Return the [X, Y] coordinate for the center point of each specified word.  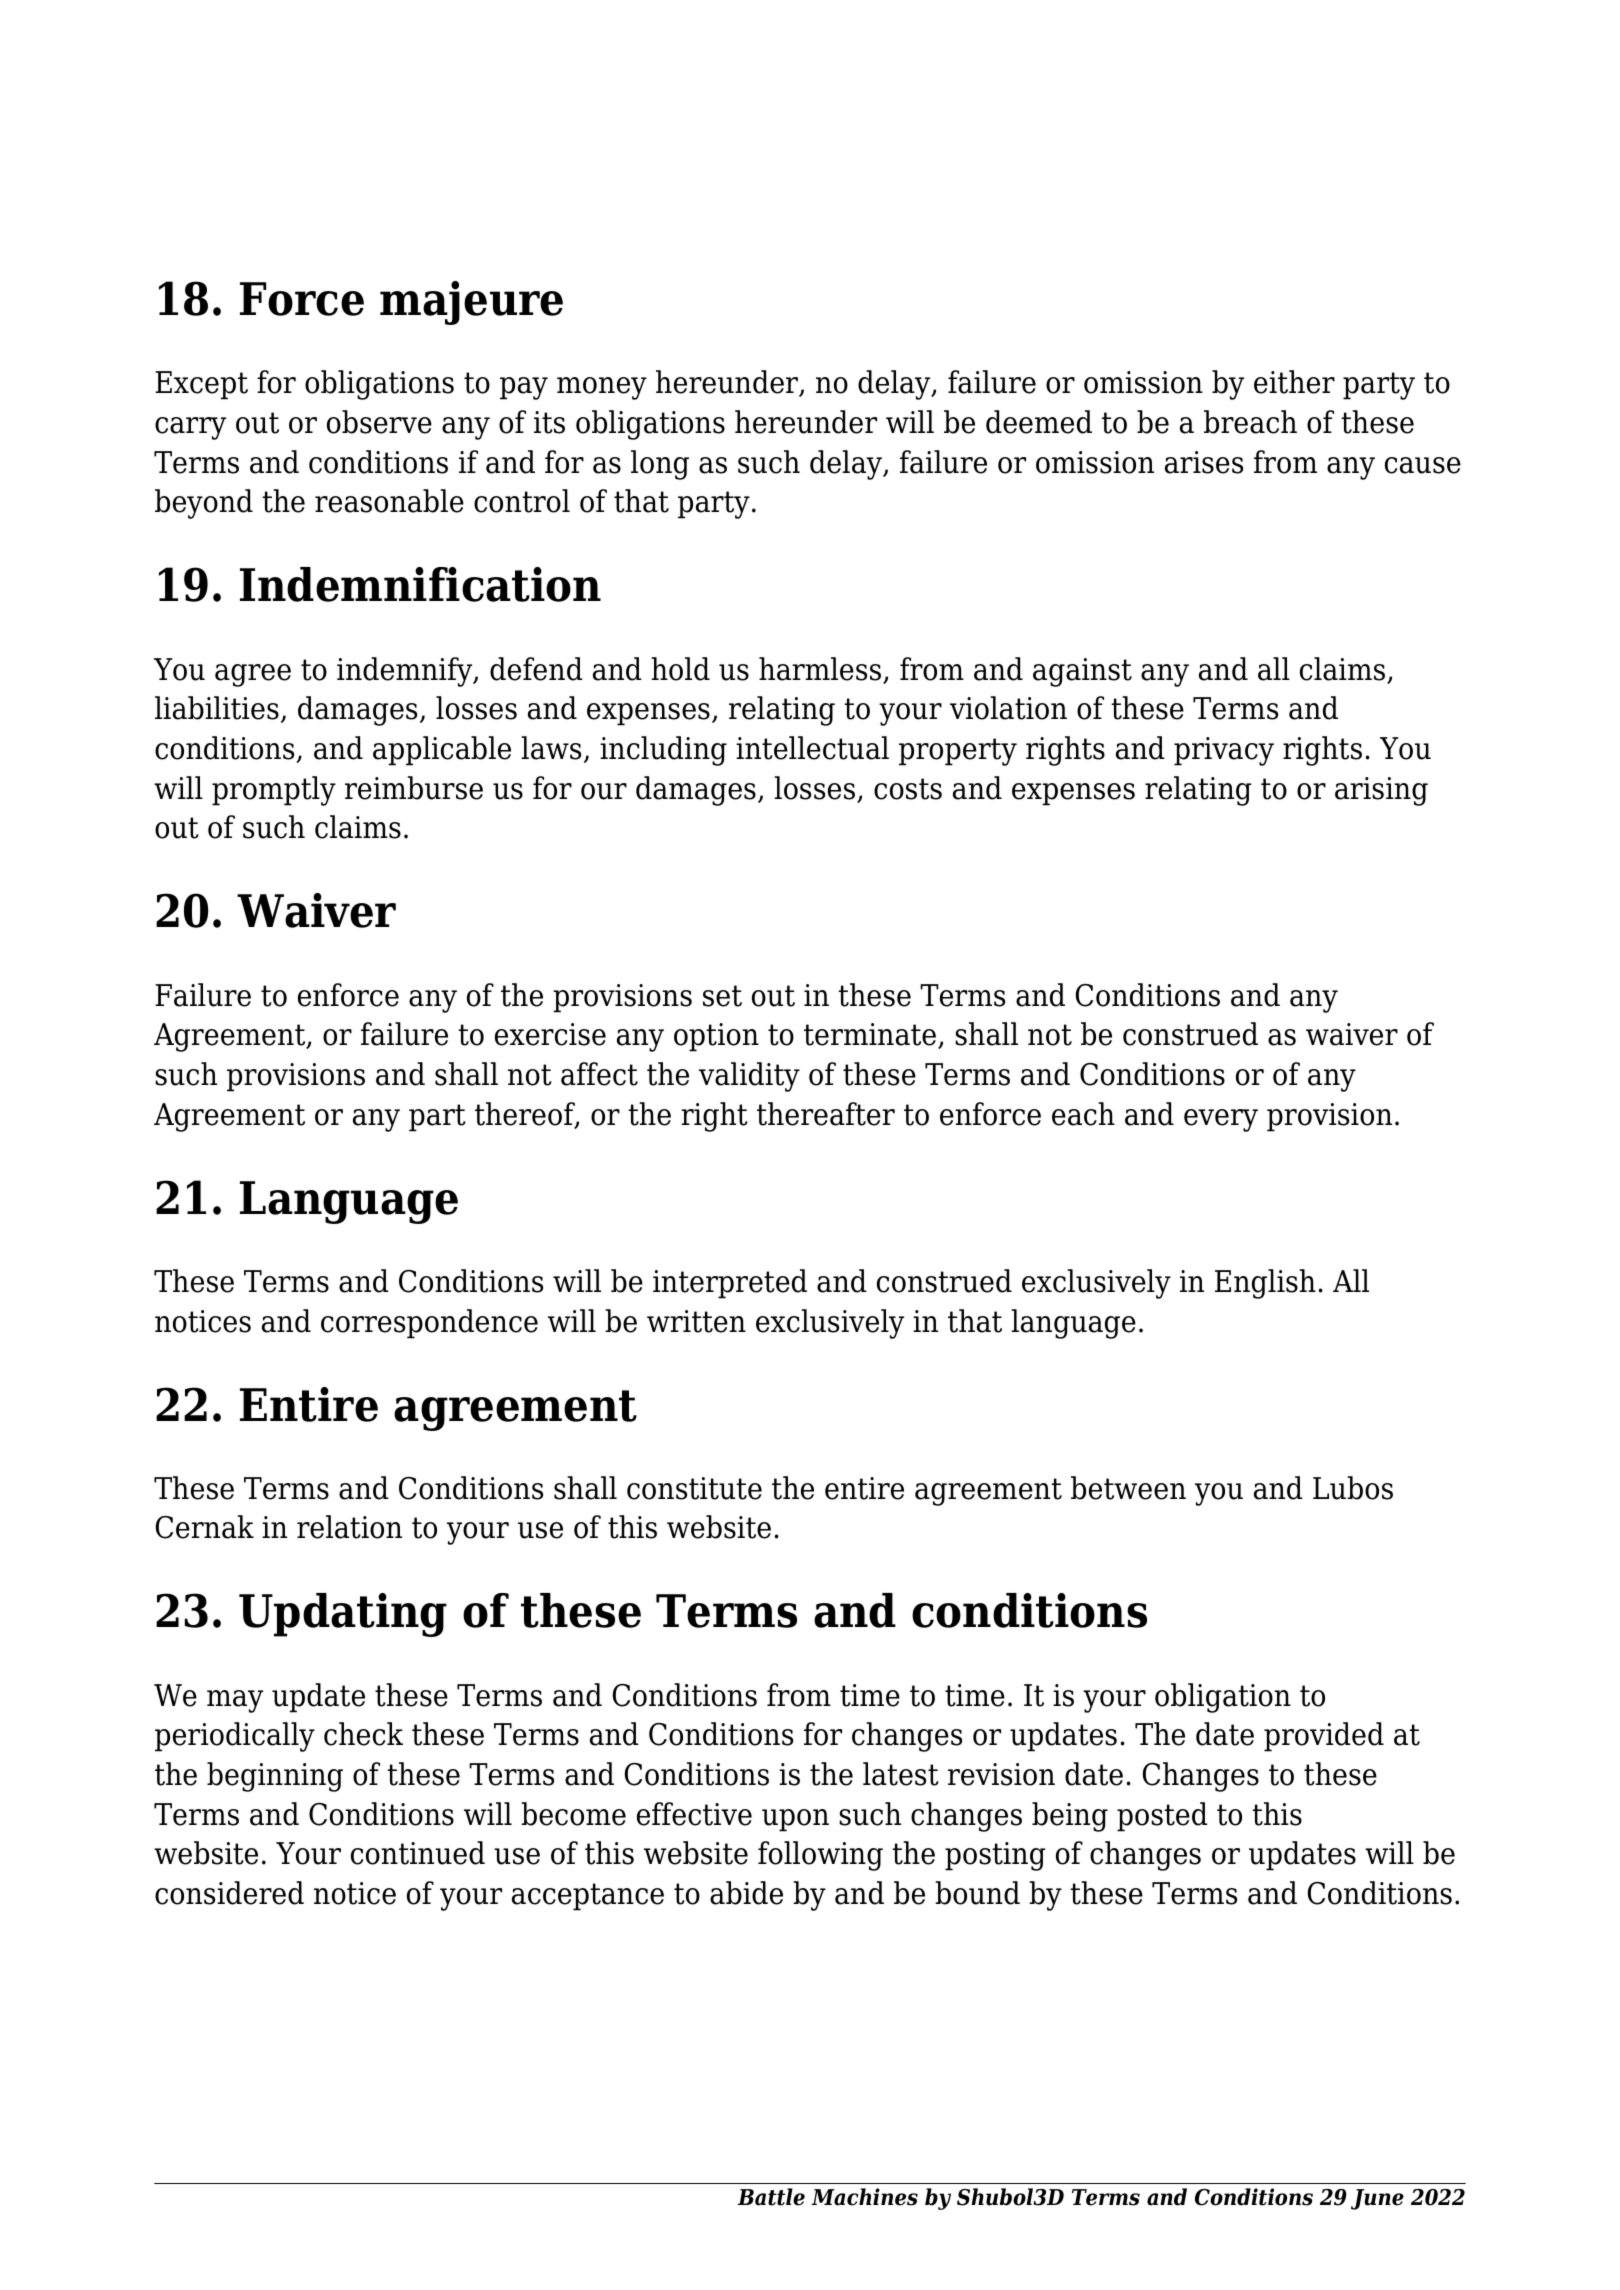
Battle [771, 2197]
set [722, 996]
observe [379, 422]
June [1377, 2199]
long [660, 465]
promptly [274, 791]
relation [349, 1527]
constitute [694, 1488]
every [1221, 1120]
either [1294, 382]
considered [229, 1893]
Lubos [1353, 1488]
